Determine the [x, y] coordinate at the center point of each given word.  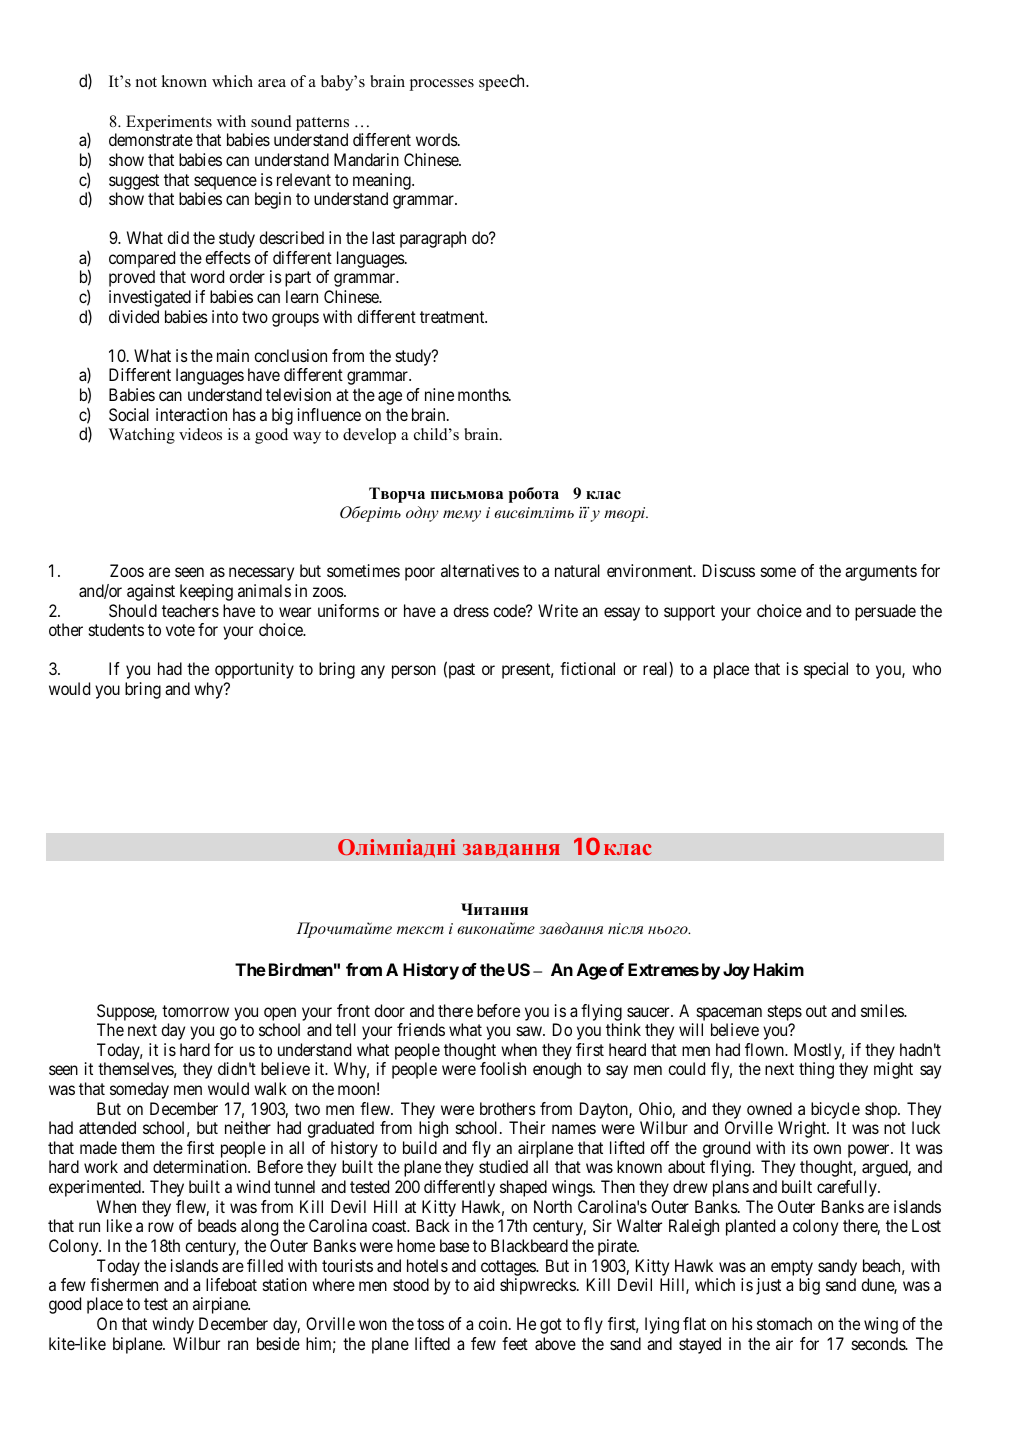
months [484, 394]
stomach [784, 1323]
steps [785, 1014]
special [826, 670]
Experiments [169, 123]
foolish [503, 1068]
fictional [587, 668]
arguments [881, 573]
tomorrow [195, 1011]
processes [442, 85]
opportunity [254, 670]
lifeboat [231, 1284]
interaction [191, 414]
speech [503, 82]
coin [494, 1323]
